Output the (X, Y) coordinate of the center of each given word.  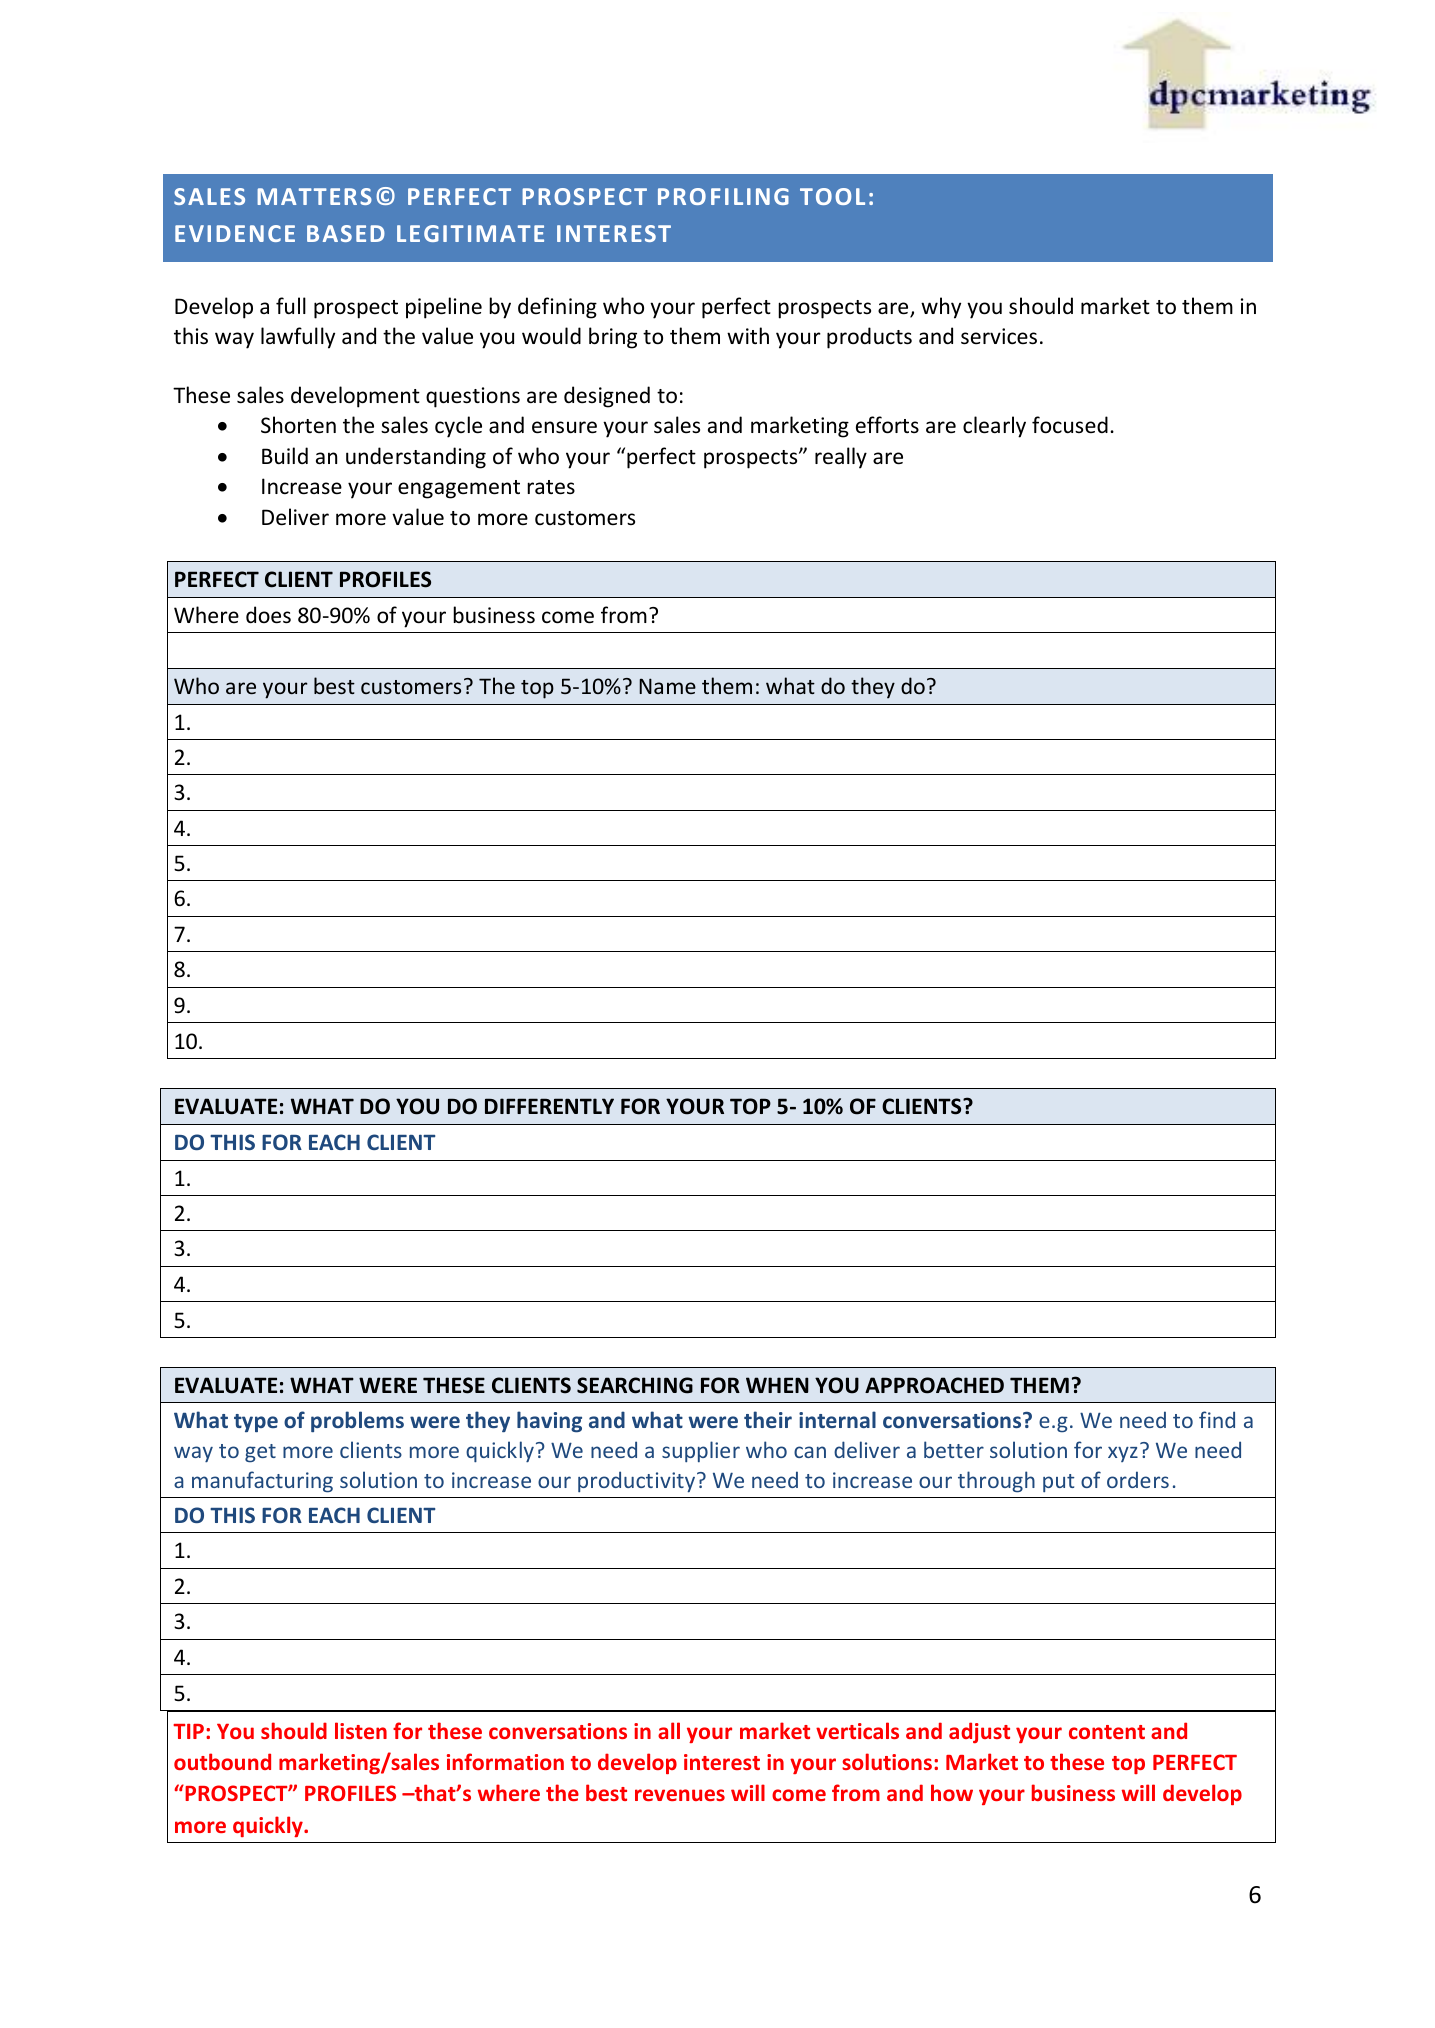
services (999, 336)
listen (361, 1730)
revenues (680, 1795)
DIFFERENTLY (549, 1106)
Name (667, 686)
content (1107, 1732)
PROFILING (723, 196)
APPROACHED (934, 1385)
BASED (346, 233)
